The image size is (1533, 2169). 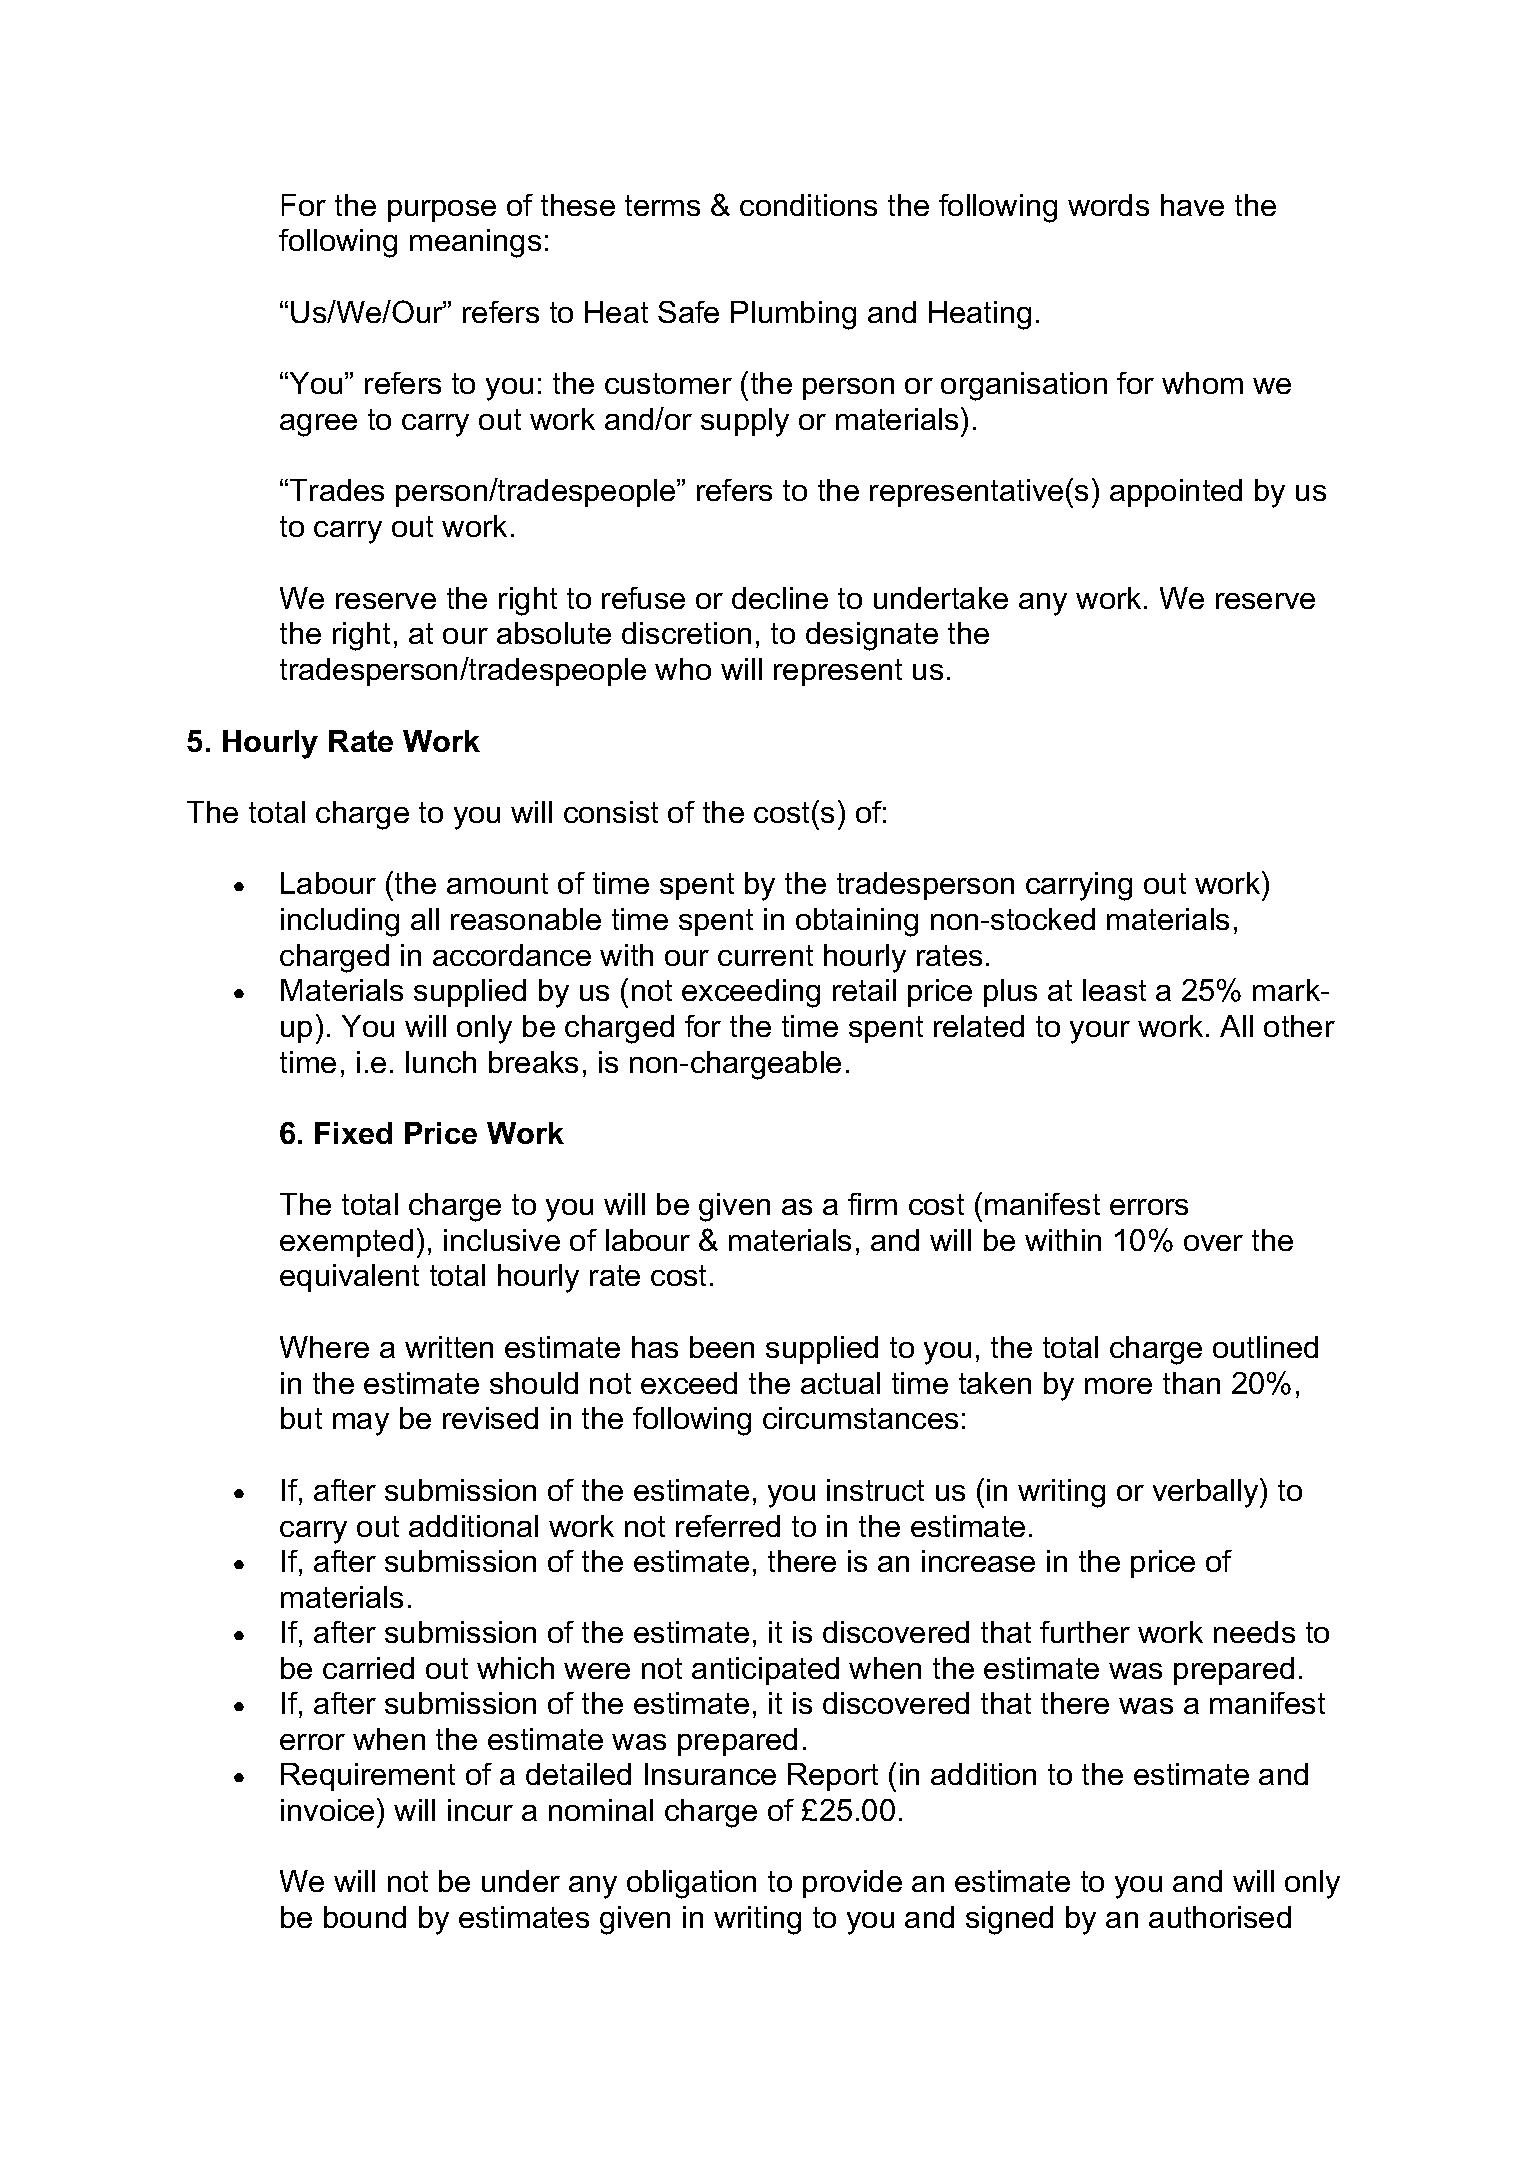 What do you see at coordinates (475, 243) in the page?
I see `meanings` at bounding box center [475, 243].
